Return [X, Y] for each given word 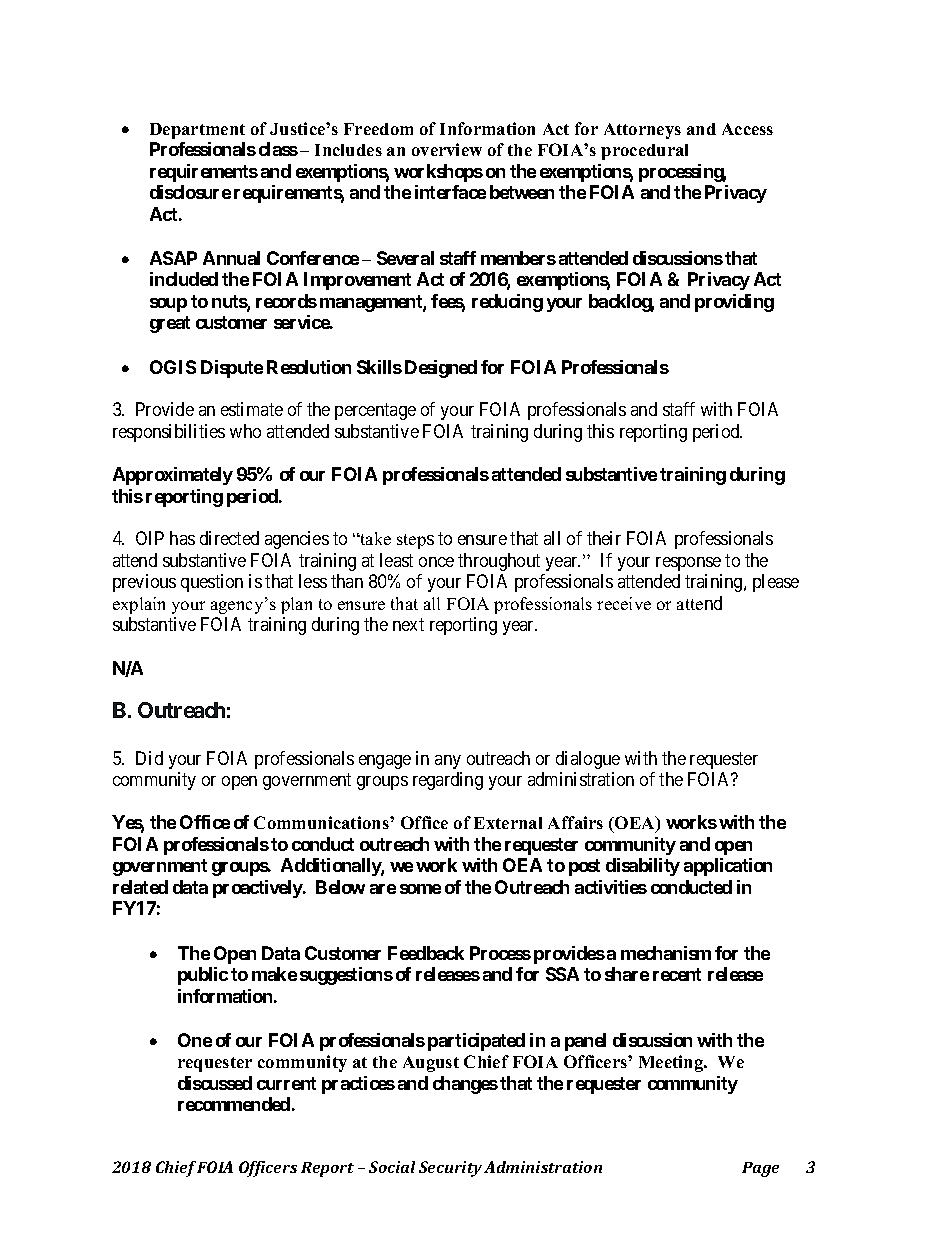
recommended [234, 1104]
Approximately [173, 476]
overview [447, 149]
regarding [448, 781]
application [728, 867]
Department [197, 131]
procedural [644, 152]
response [688, 564]
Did [149, 758]
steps [415, 541]
